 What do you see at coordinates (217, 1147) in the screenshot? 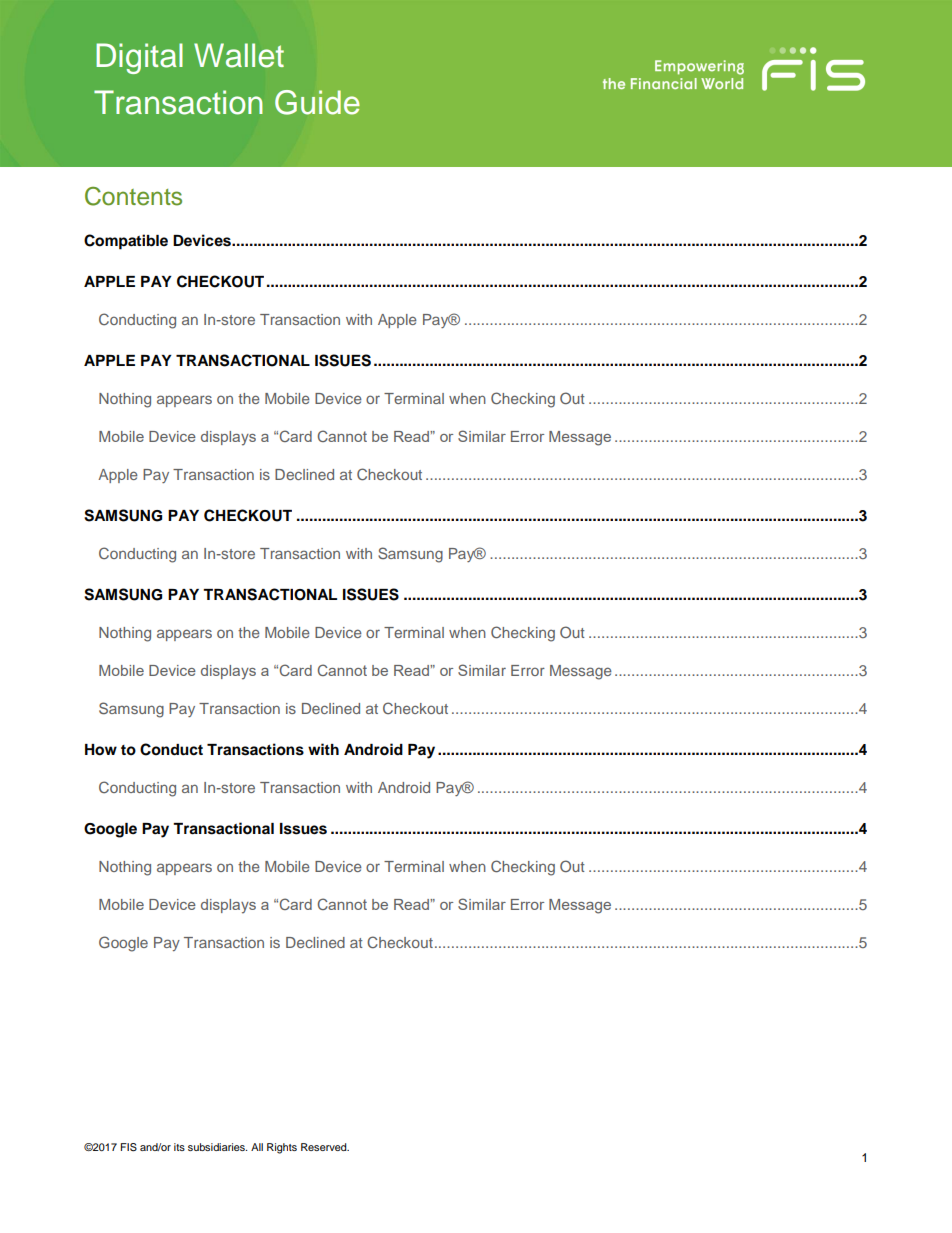
I see `subsidiaries` at bounding box center [217, 1147].
